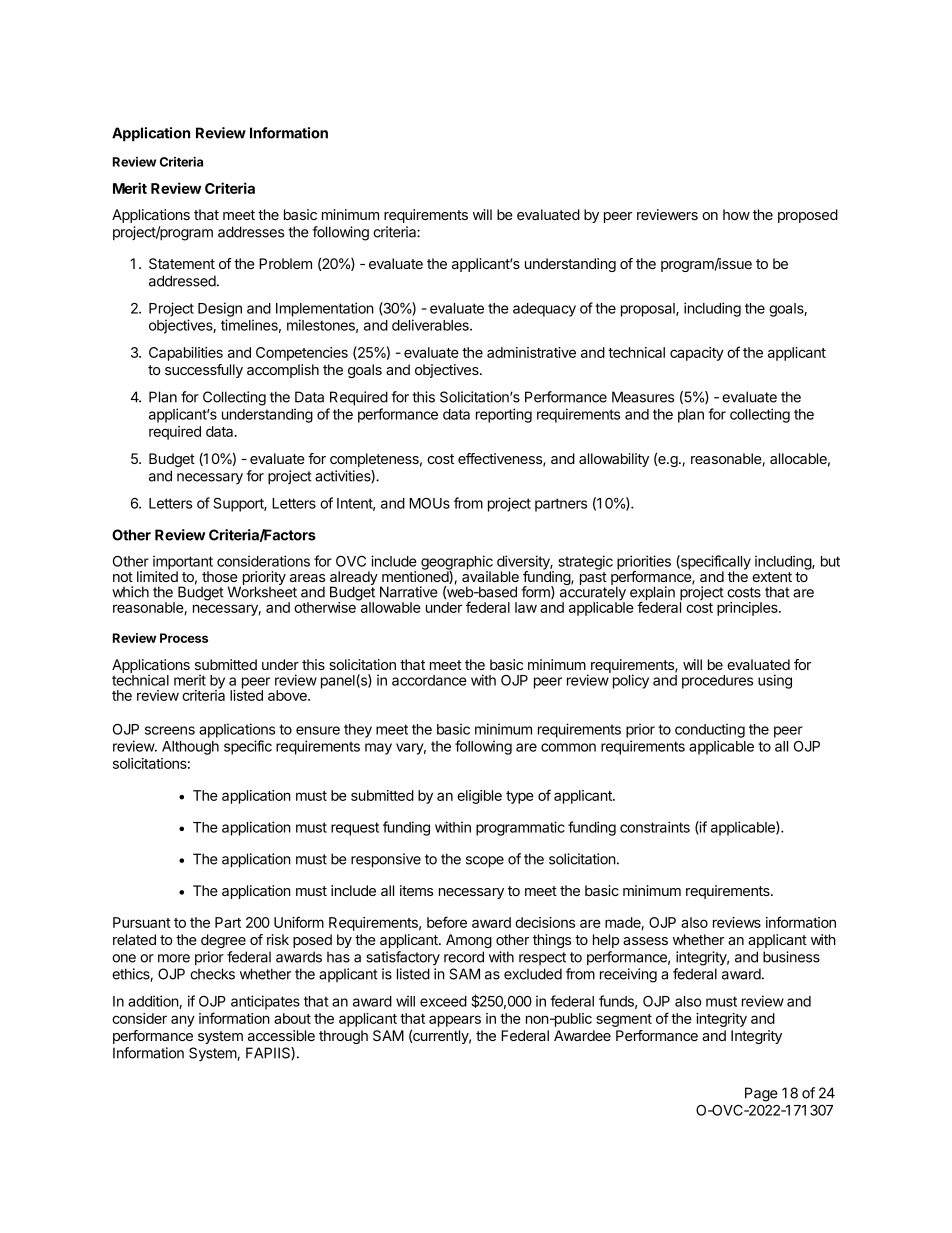  I want to click on business, so click(791, 957).
